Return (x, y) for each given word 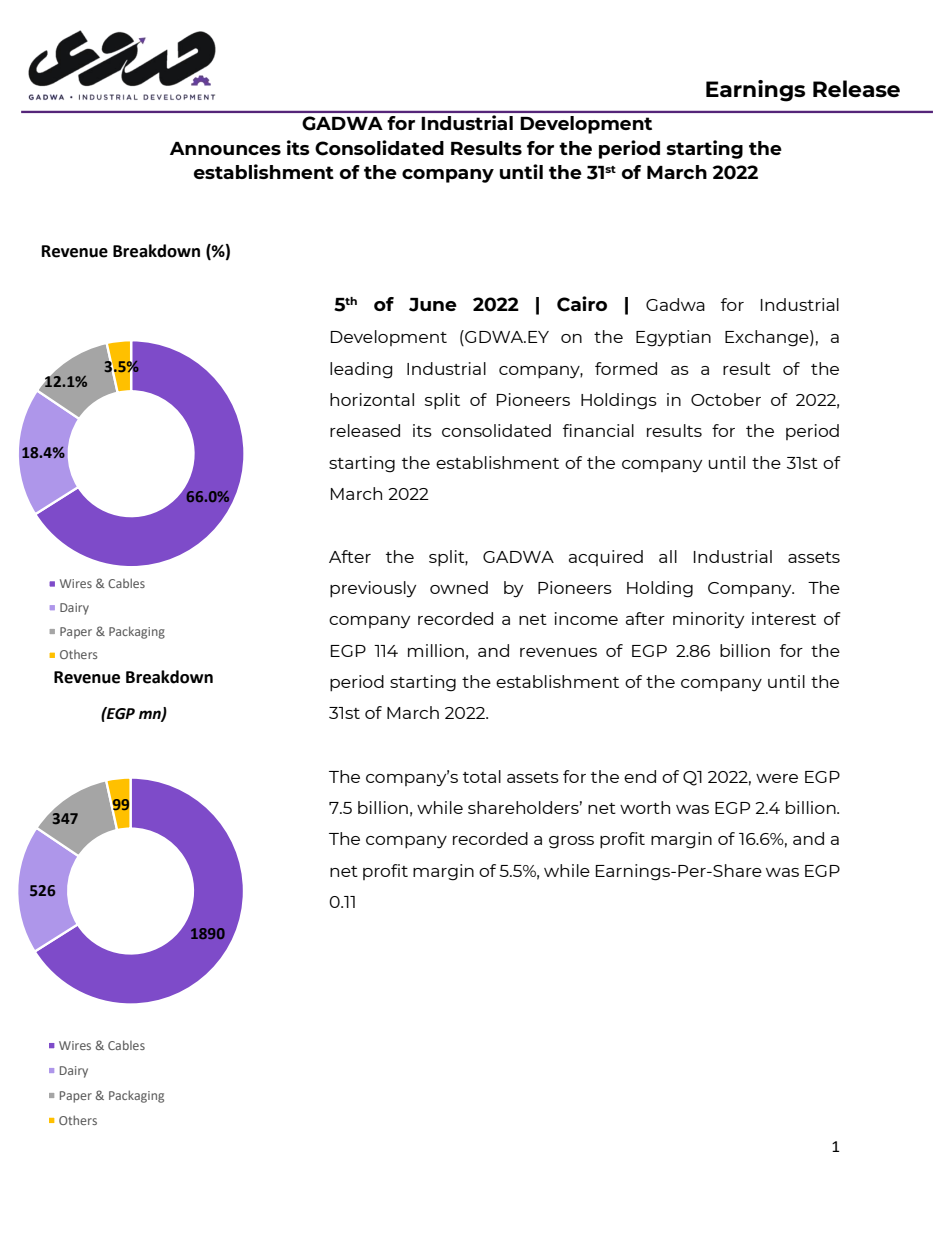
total (482, 776)
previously (373, 589)
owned (459, 587)
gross (571, 842)
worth (645, 807)
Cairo (582, 304)
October (726, 399)
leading (361, 370)
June (433, 305)
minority (708, 620)
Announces (225, 148)
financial (598, 430)
